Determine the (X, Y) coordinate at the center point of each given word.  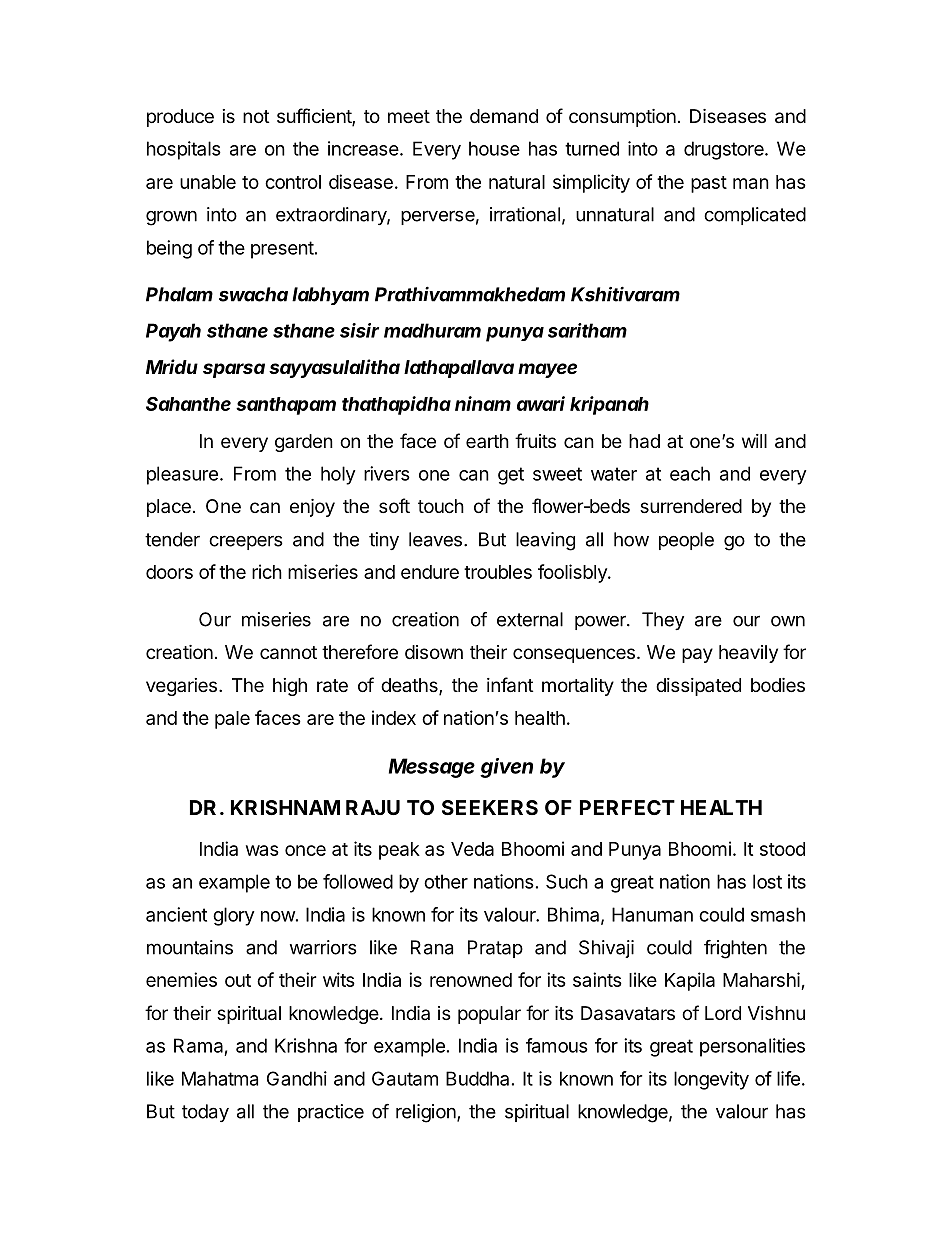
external (530, 619)
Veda (472, 849)
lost (767, 881)
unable (208, 182)
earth (487, 441)
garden (304, 443)
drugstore (725, 150)
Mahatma (220, 1078)
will (754, 441)
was (262, 850)
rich (267, 571)
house (494, 148)
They (663, 621)
